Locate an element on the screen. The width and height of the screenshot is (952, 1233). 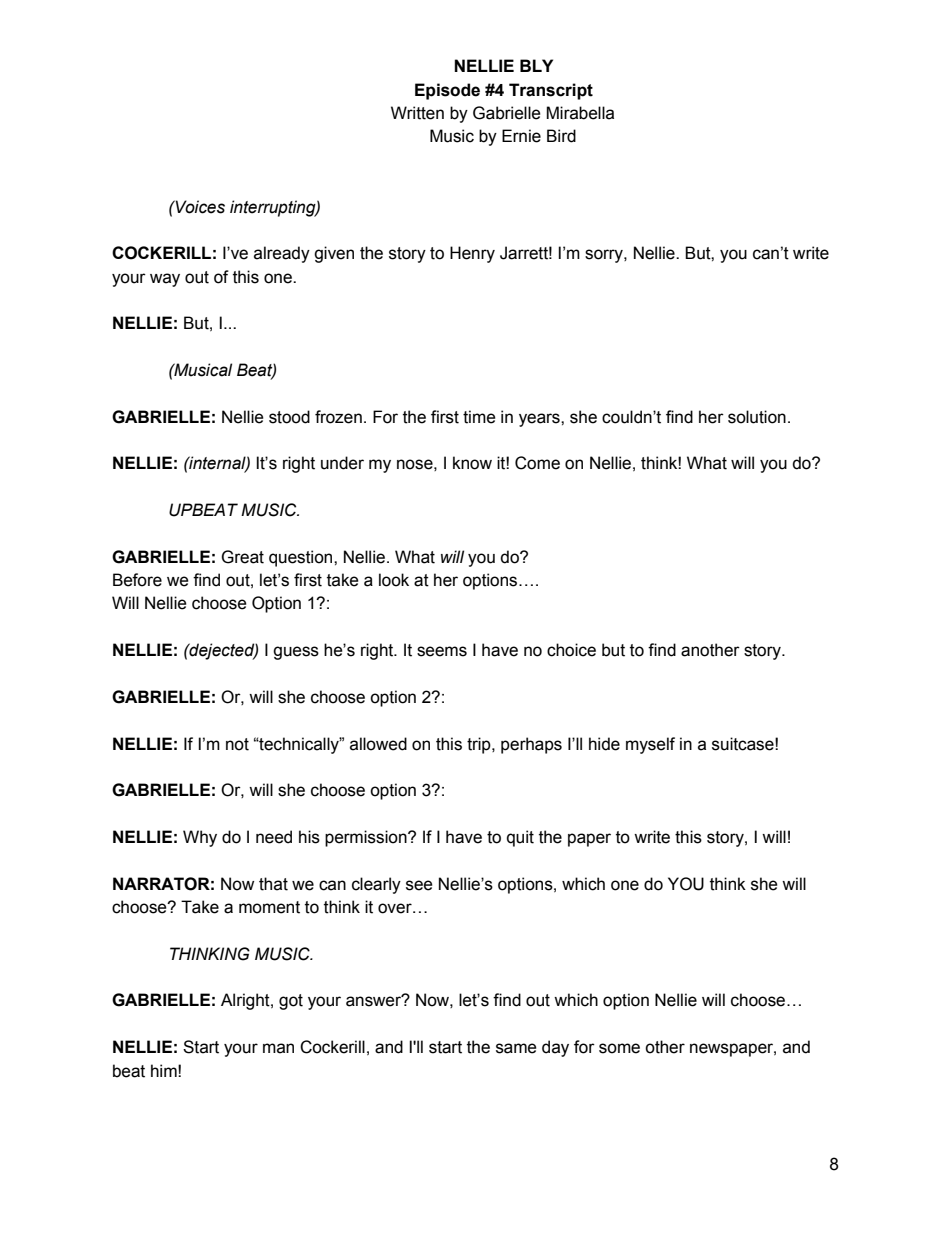
Episode is located at coordinates (447, 91).
